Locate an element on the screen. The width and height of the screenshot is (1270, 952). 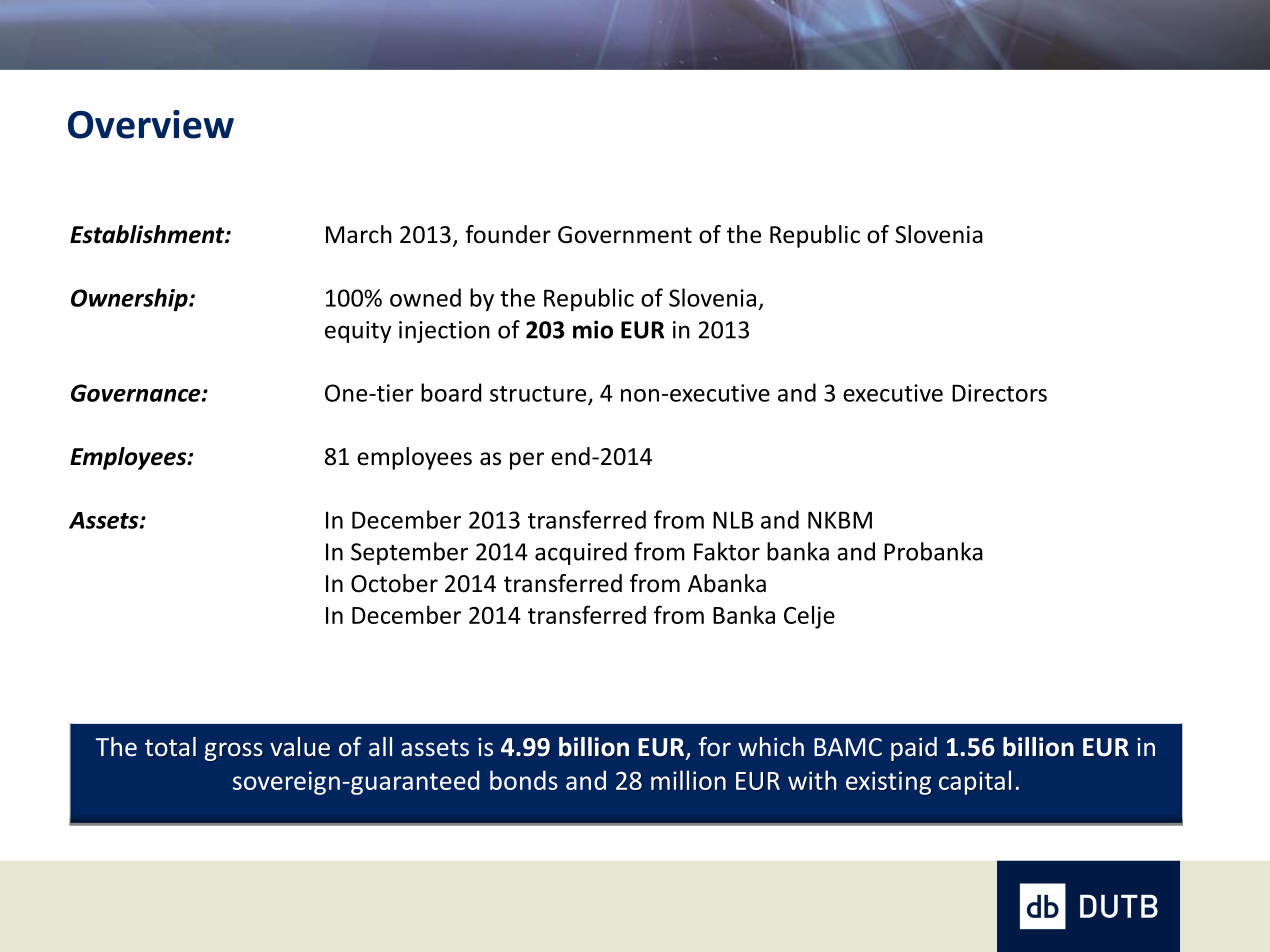
per is located at coordinates (527, 461).
